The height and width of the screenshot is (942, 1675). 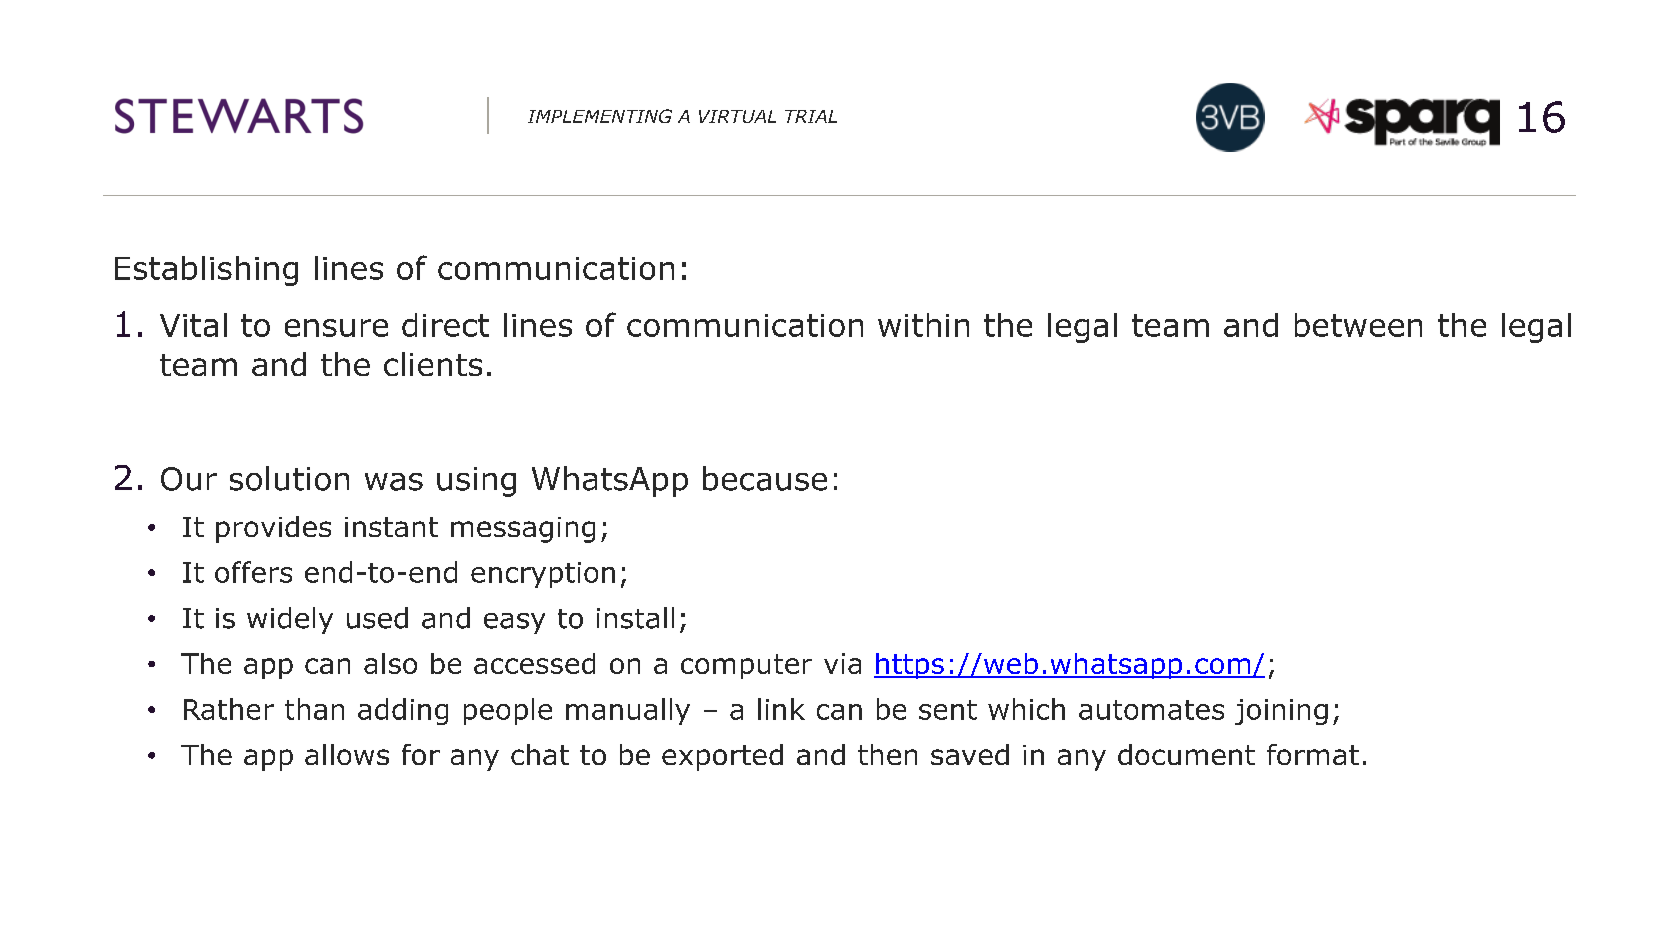 What do you see at coordinates (347, 754) in the screenshot?
I see `allows` at bounding box center [347, 754].
